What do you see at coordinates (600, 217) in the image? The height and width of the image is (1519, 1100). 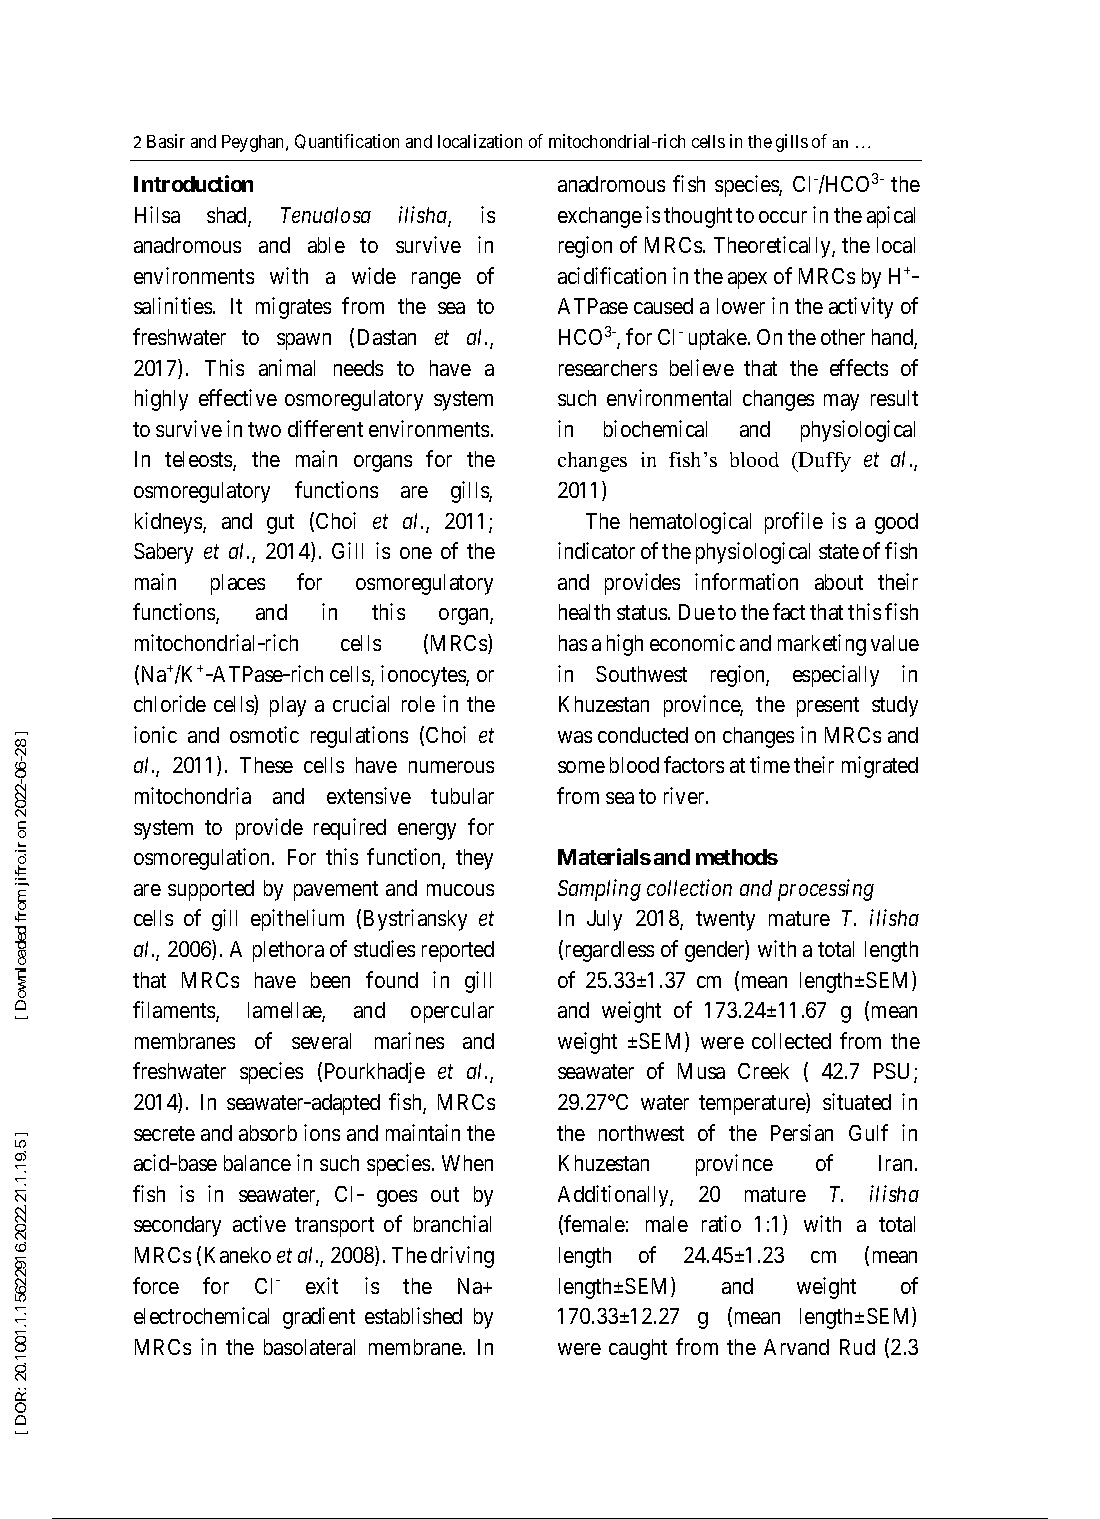 I see `exchange` at bounding box center [600, 217].
